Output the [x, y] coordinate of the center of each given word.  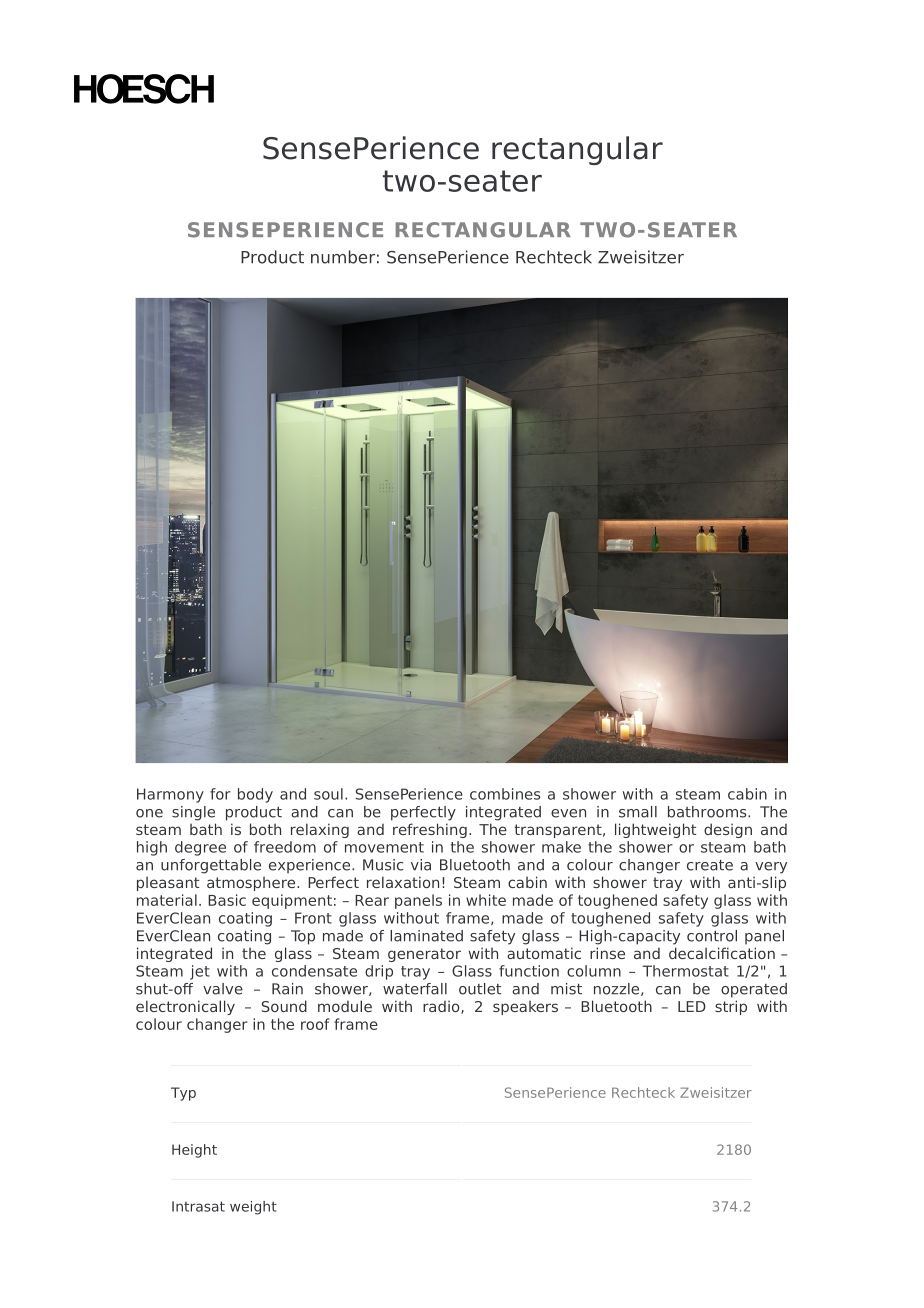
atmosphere [252, 884]
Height [194, 1151]
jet [200, 972]
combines [505, 794]
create [710, 865]
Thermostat [685, 971]
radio [442, 1007]
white [486, 900]
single [193, 813]
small [638, 812]
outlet [480, 989]
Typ [183, 1094]
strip [731, 1007]
